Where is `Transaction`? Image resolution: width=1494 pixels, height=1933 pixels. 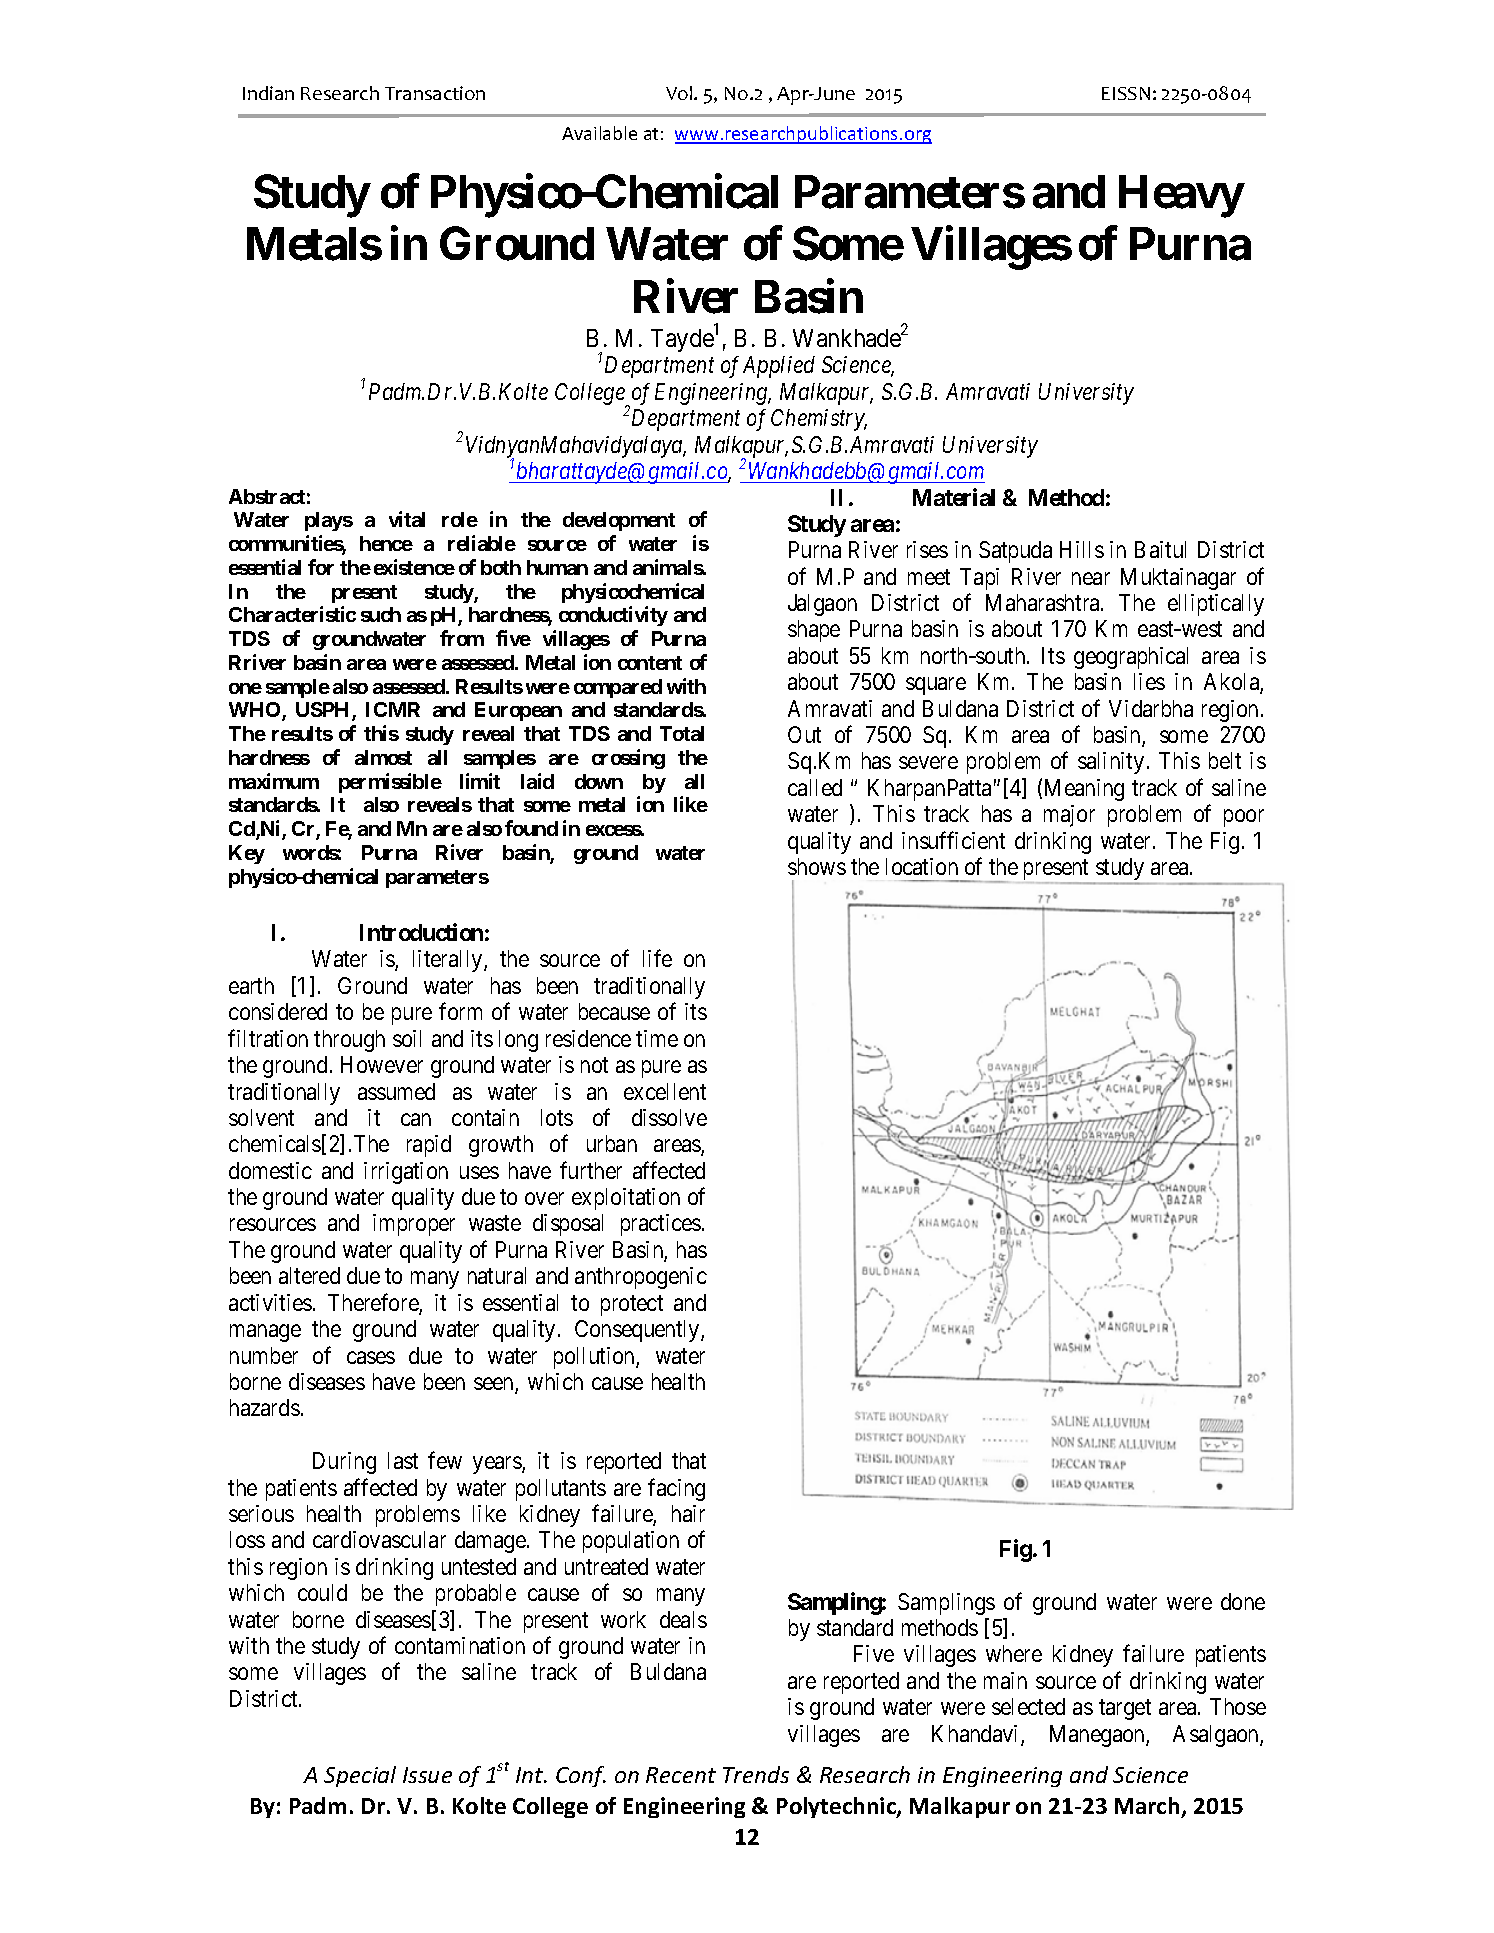
Transaction is located at coordinates (435, 93).
